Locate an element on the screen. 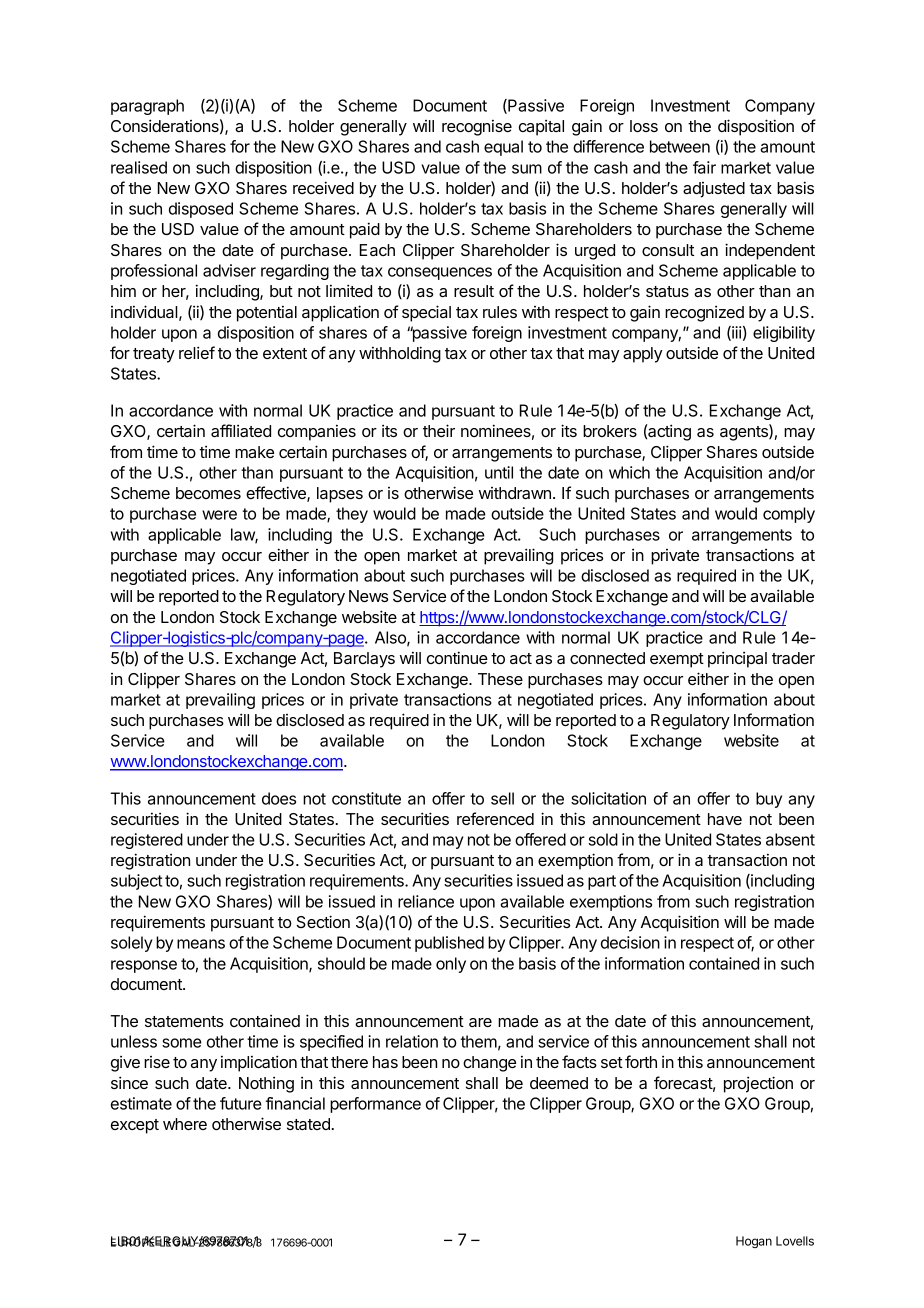 Image resolution: width=924 pixels, height=1308 pixels. published is located at coordinates (449, 944).
